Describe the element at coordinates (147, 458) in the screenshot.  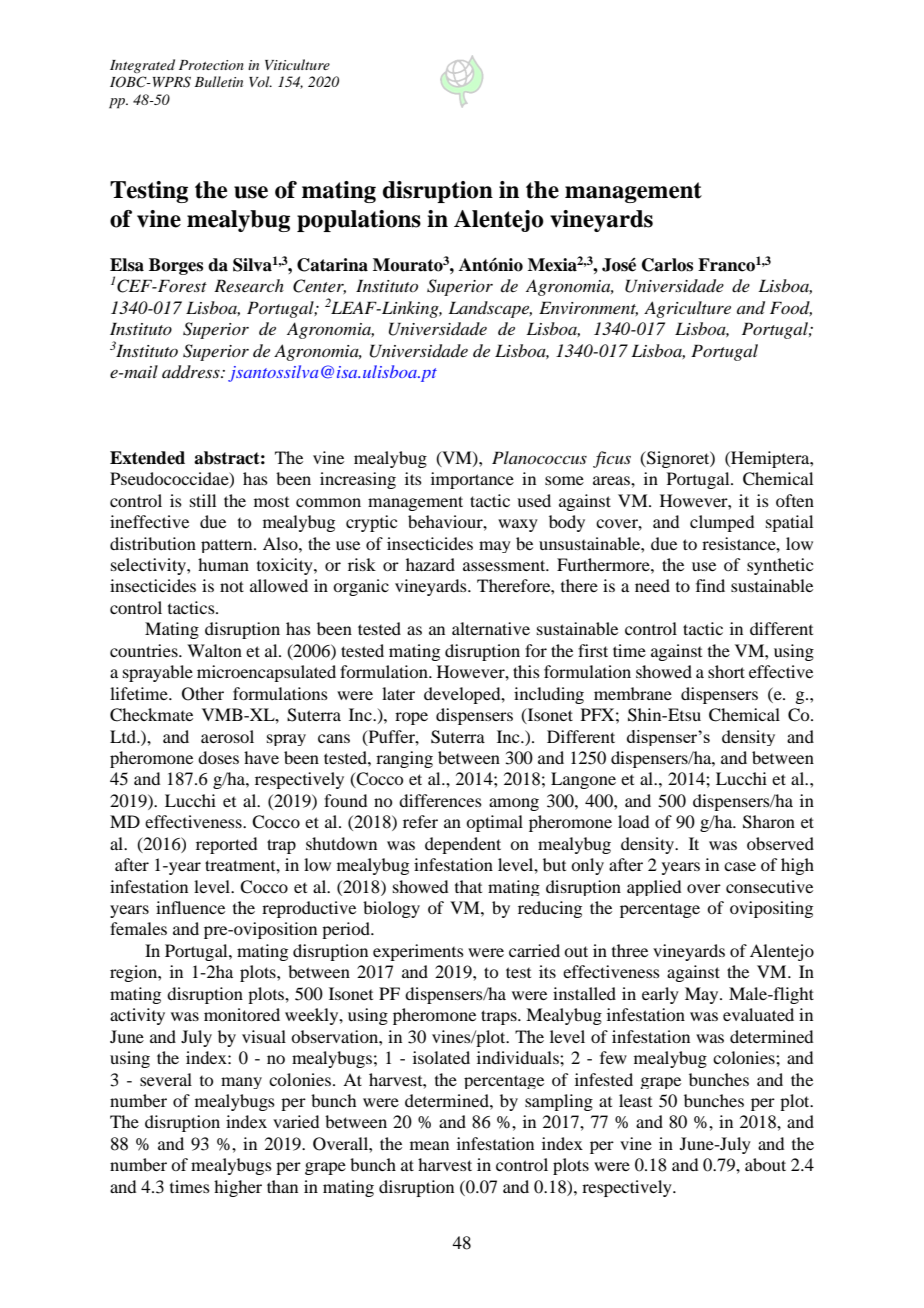
I see `Extended` at that location.
